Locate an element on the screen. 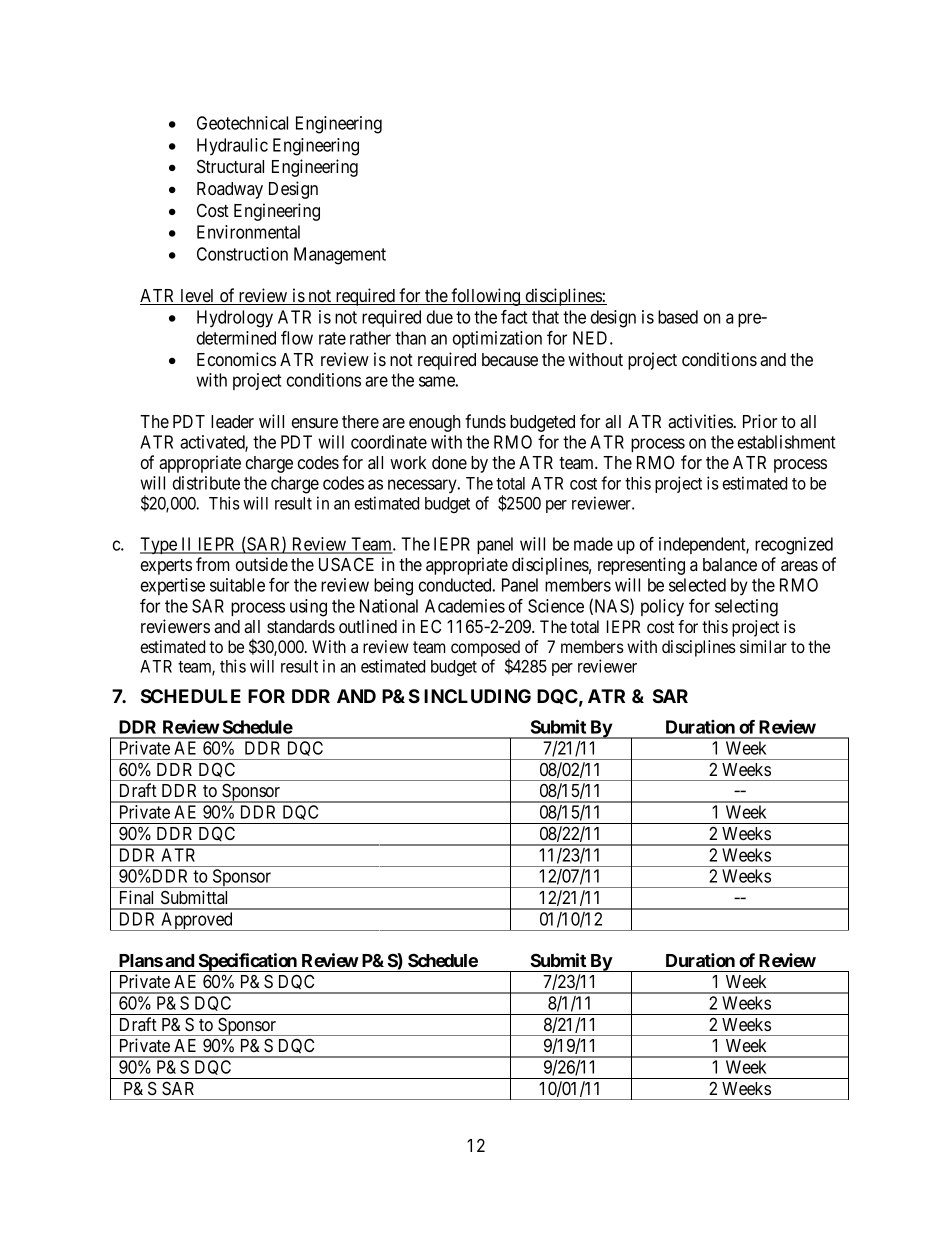 The width and height of the screenshot is (952, 1233). from is located at coordinates (213, 564).
